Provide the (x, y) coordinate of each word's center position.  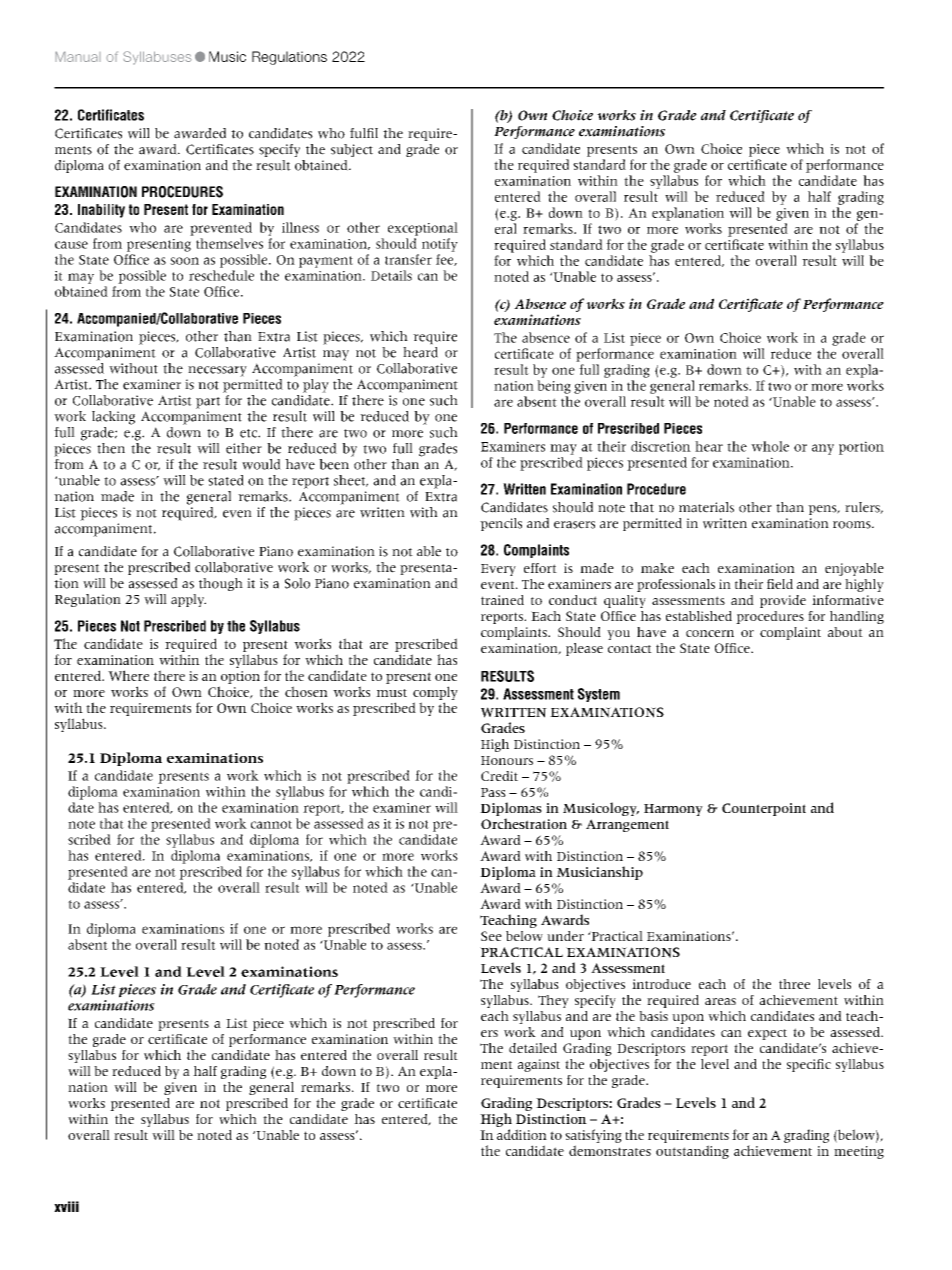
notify (440, 245)
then (111, 448)
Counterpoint (764, 809)
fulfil (364, 133)
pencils (501, 524)
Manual (78, 56)
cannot (271, 824)
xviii (66, 1206)
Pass (493, 792)
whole (770, 446)
